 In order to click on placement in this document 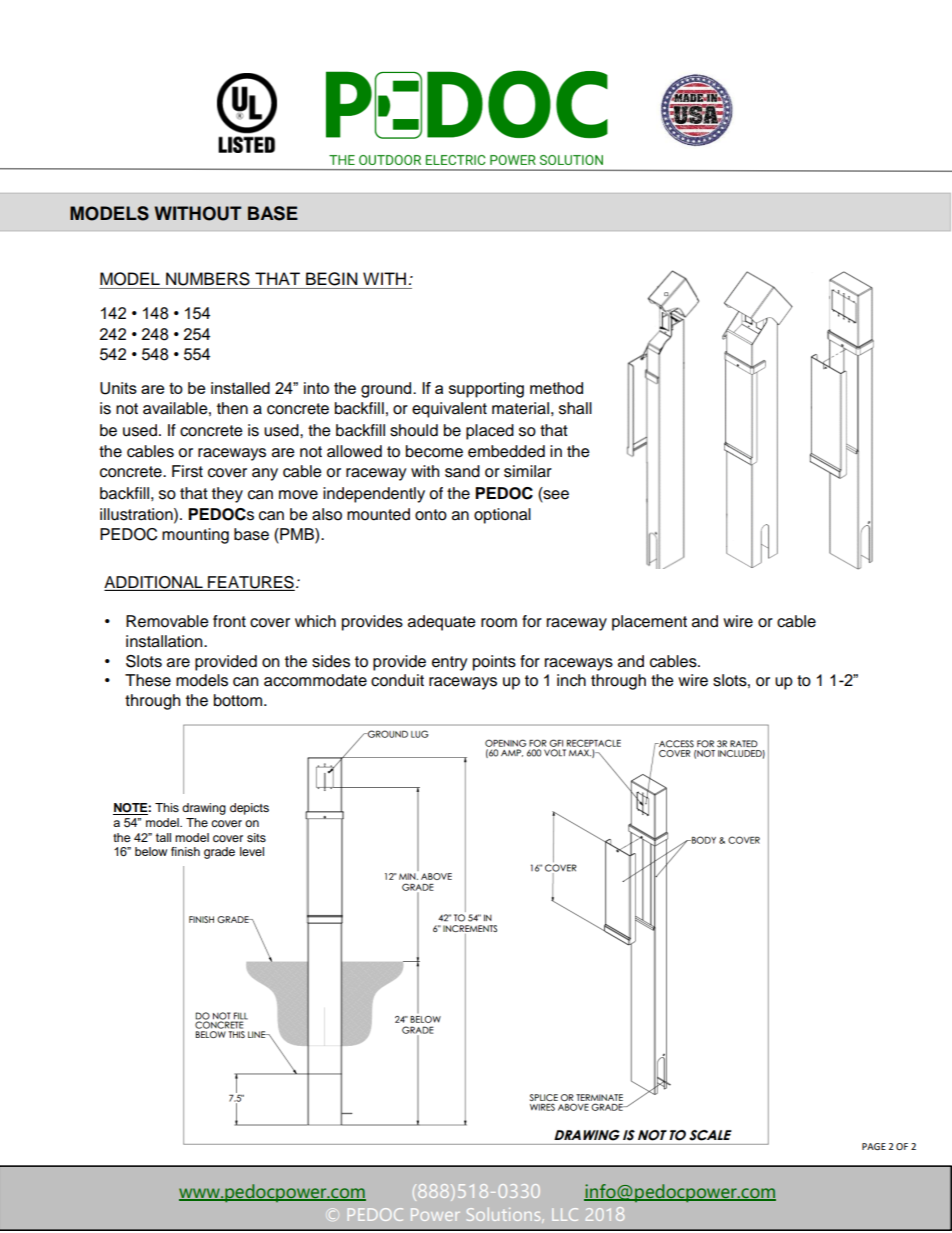, I will do `click(649, 623)`.
